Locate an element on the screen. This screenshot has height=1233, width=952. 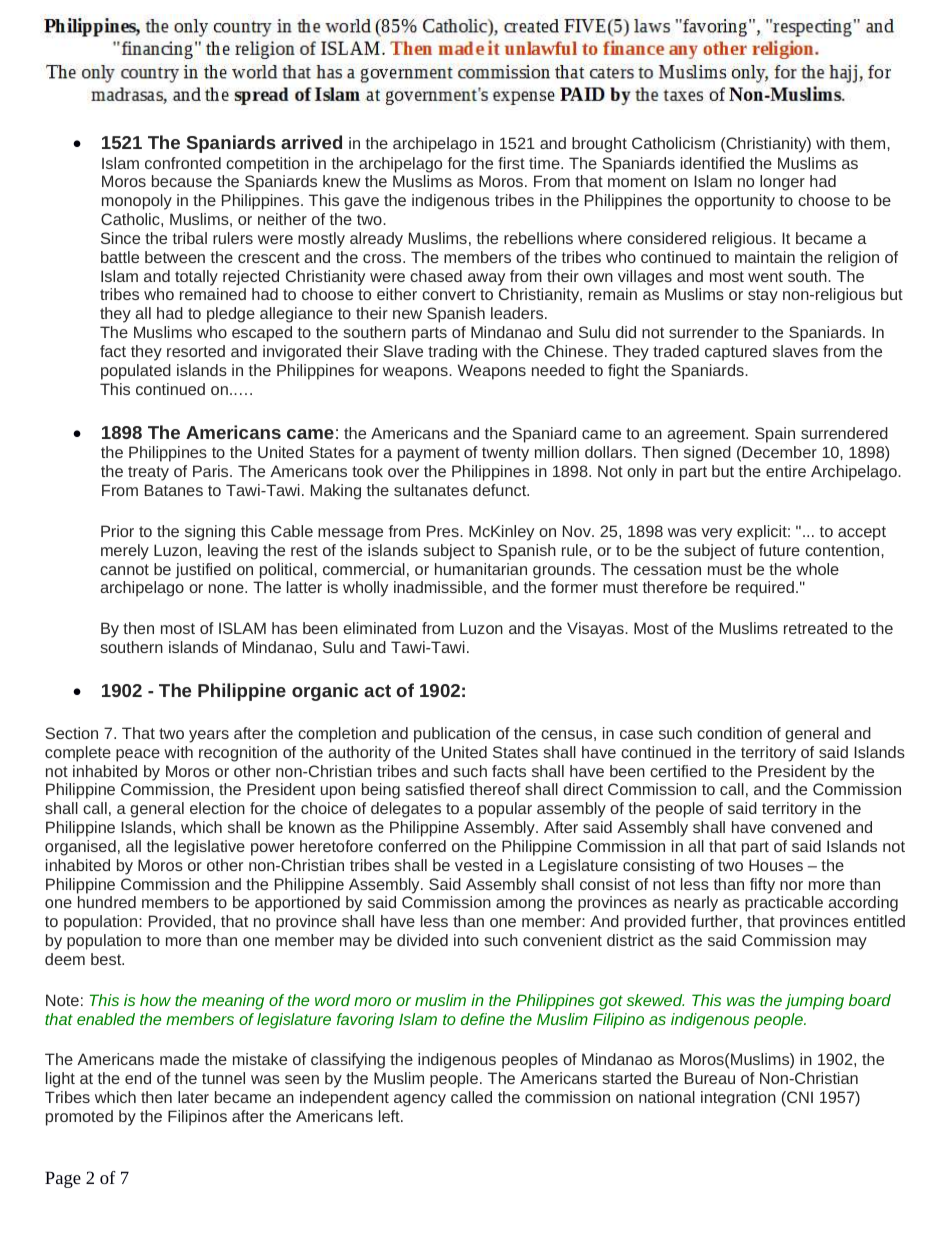
peace is located at coordinates (138, 755).
